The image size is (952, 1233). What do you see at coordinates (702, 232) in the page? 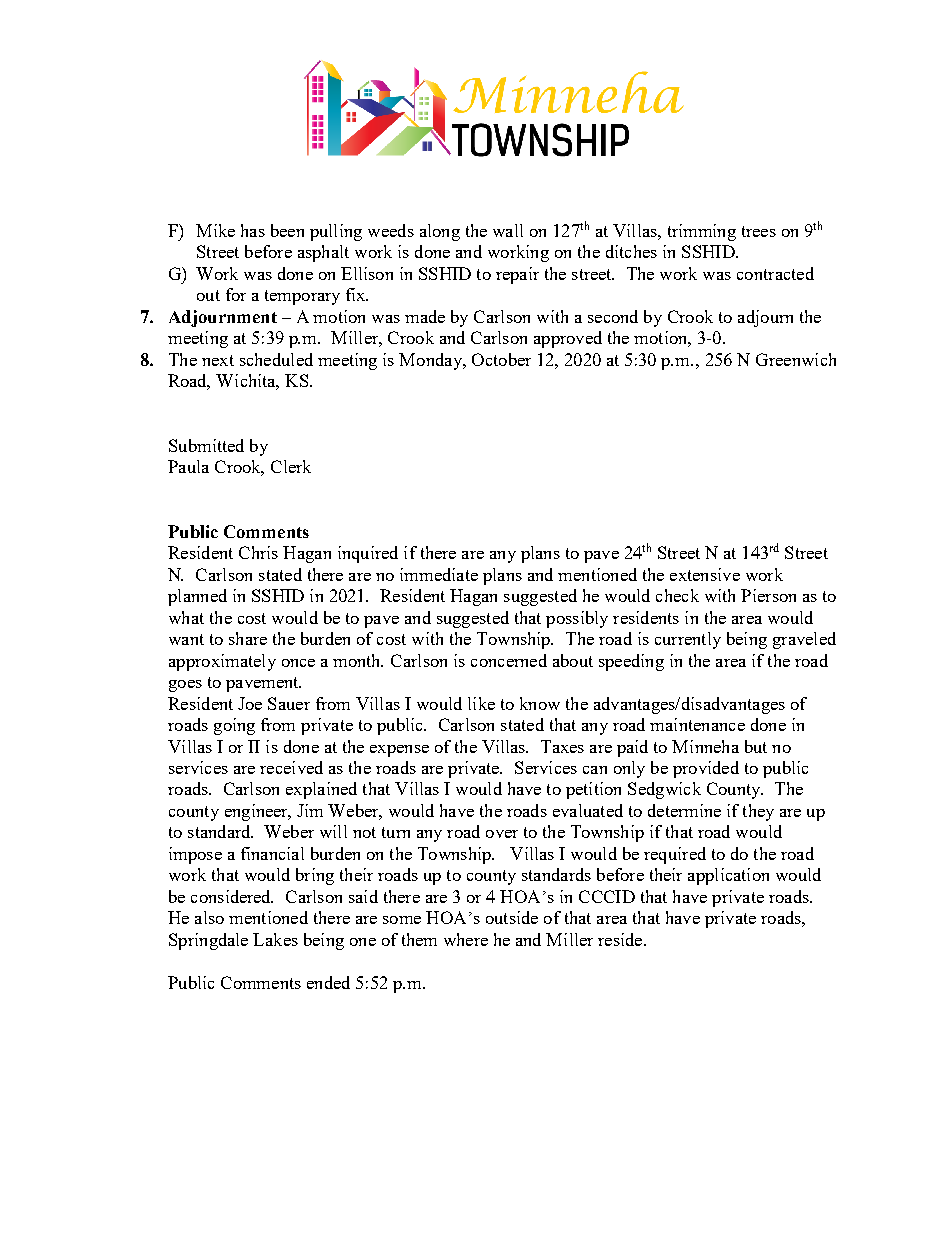
I see `trimming` at bounding box center [702, 232].
